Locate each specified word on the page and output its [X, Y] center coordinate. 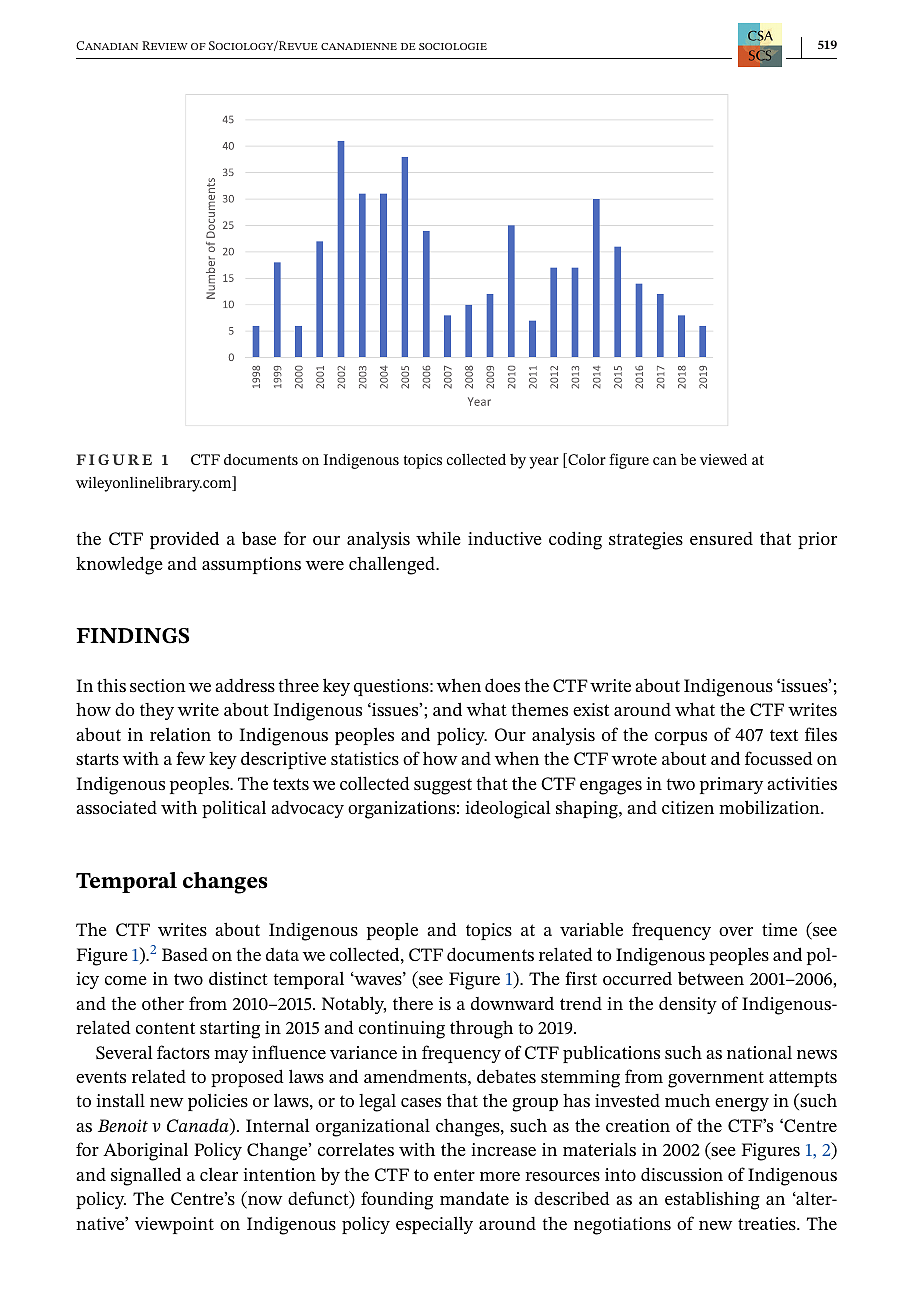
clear [219, 1174]
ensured [721, 538]
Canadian [107, 45]
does [502, 685]
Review [165, 45]
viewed [723, 459]
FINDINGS [132, 636]
